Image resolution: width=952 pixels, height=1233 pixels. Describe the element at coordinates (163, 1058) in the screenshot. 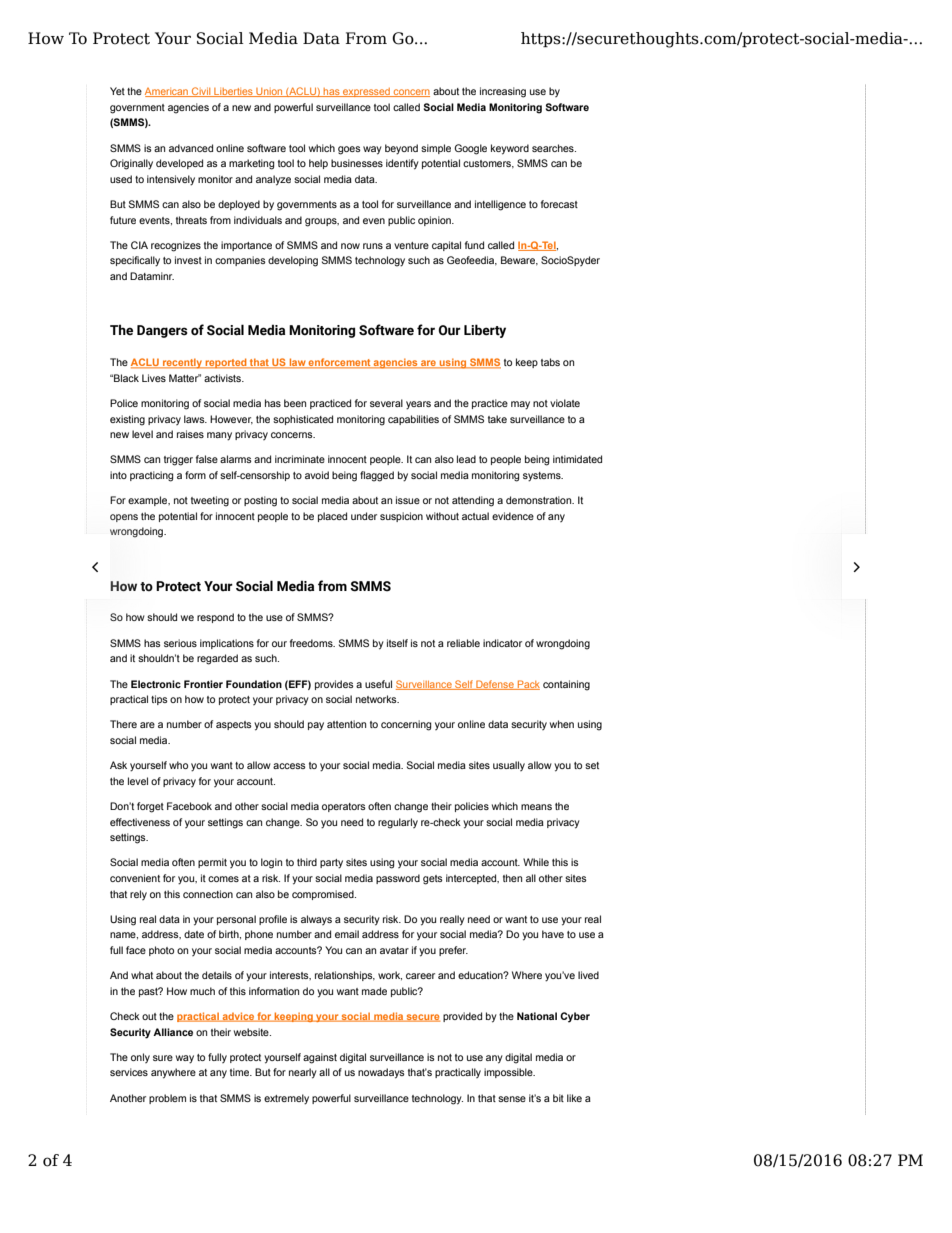

I see `sure` at that location.
